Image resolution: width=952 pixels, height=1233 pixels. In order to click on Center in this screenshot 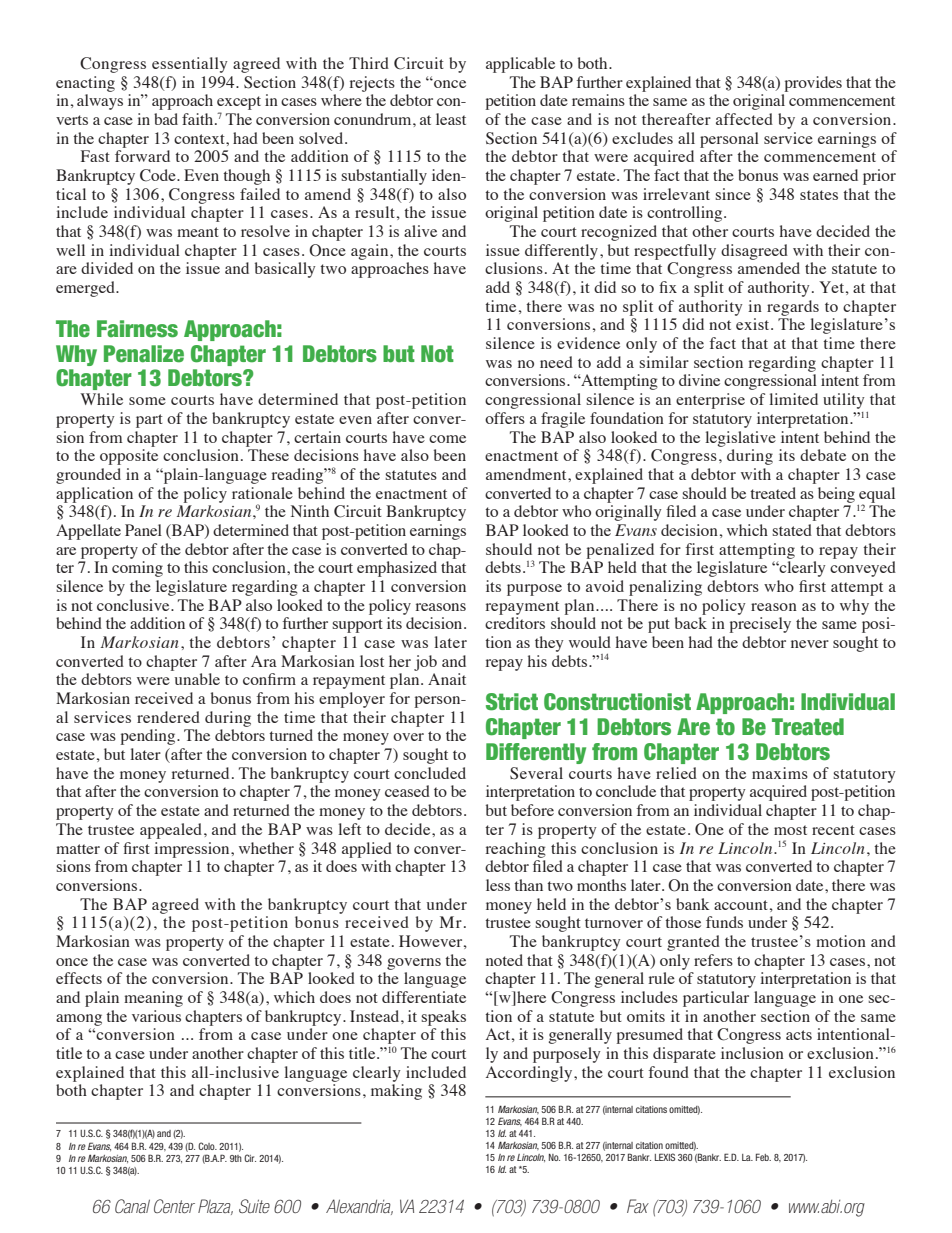, I will do `click(174, 1206)`.
